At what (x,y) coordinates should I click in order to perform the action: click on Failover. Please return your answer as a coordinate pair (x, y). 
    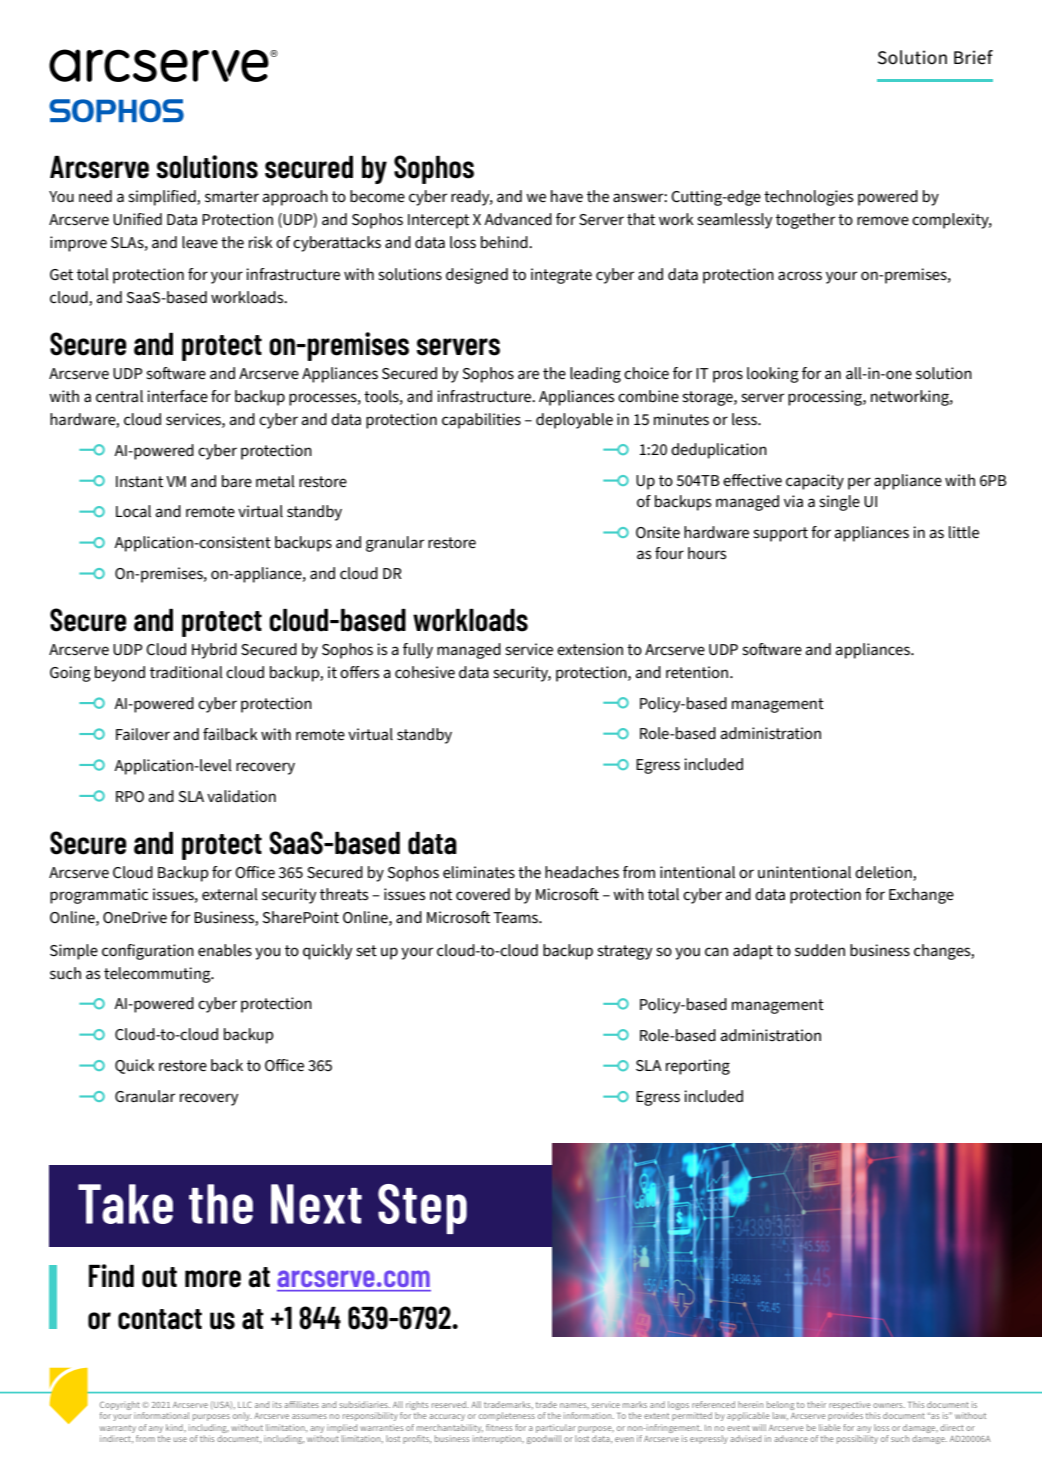
    Looking at the image, I should click on (143, 734).
